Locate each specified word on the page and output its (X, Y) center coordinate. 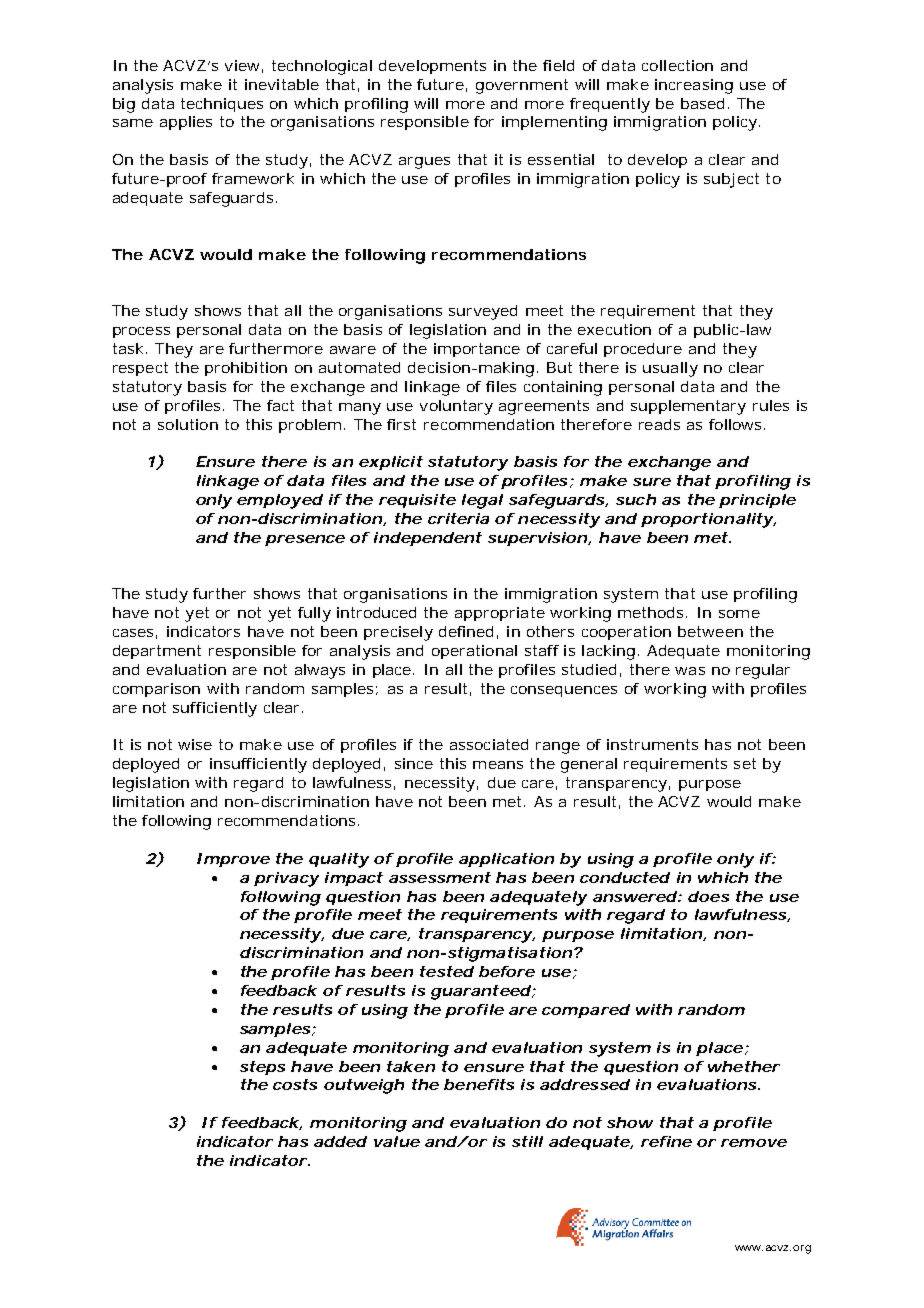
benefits (479, 1084)
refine (666, 1141)
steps (262, 1068)
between (710, 631)
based (702, 103)
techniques (222, 105)
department (157, 652)
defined (466, 631)
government (522, 86)
